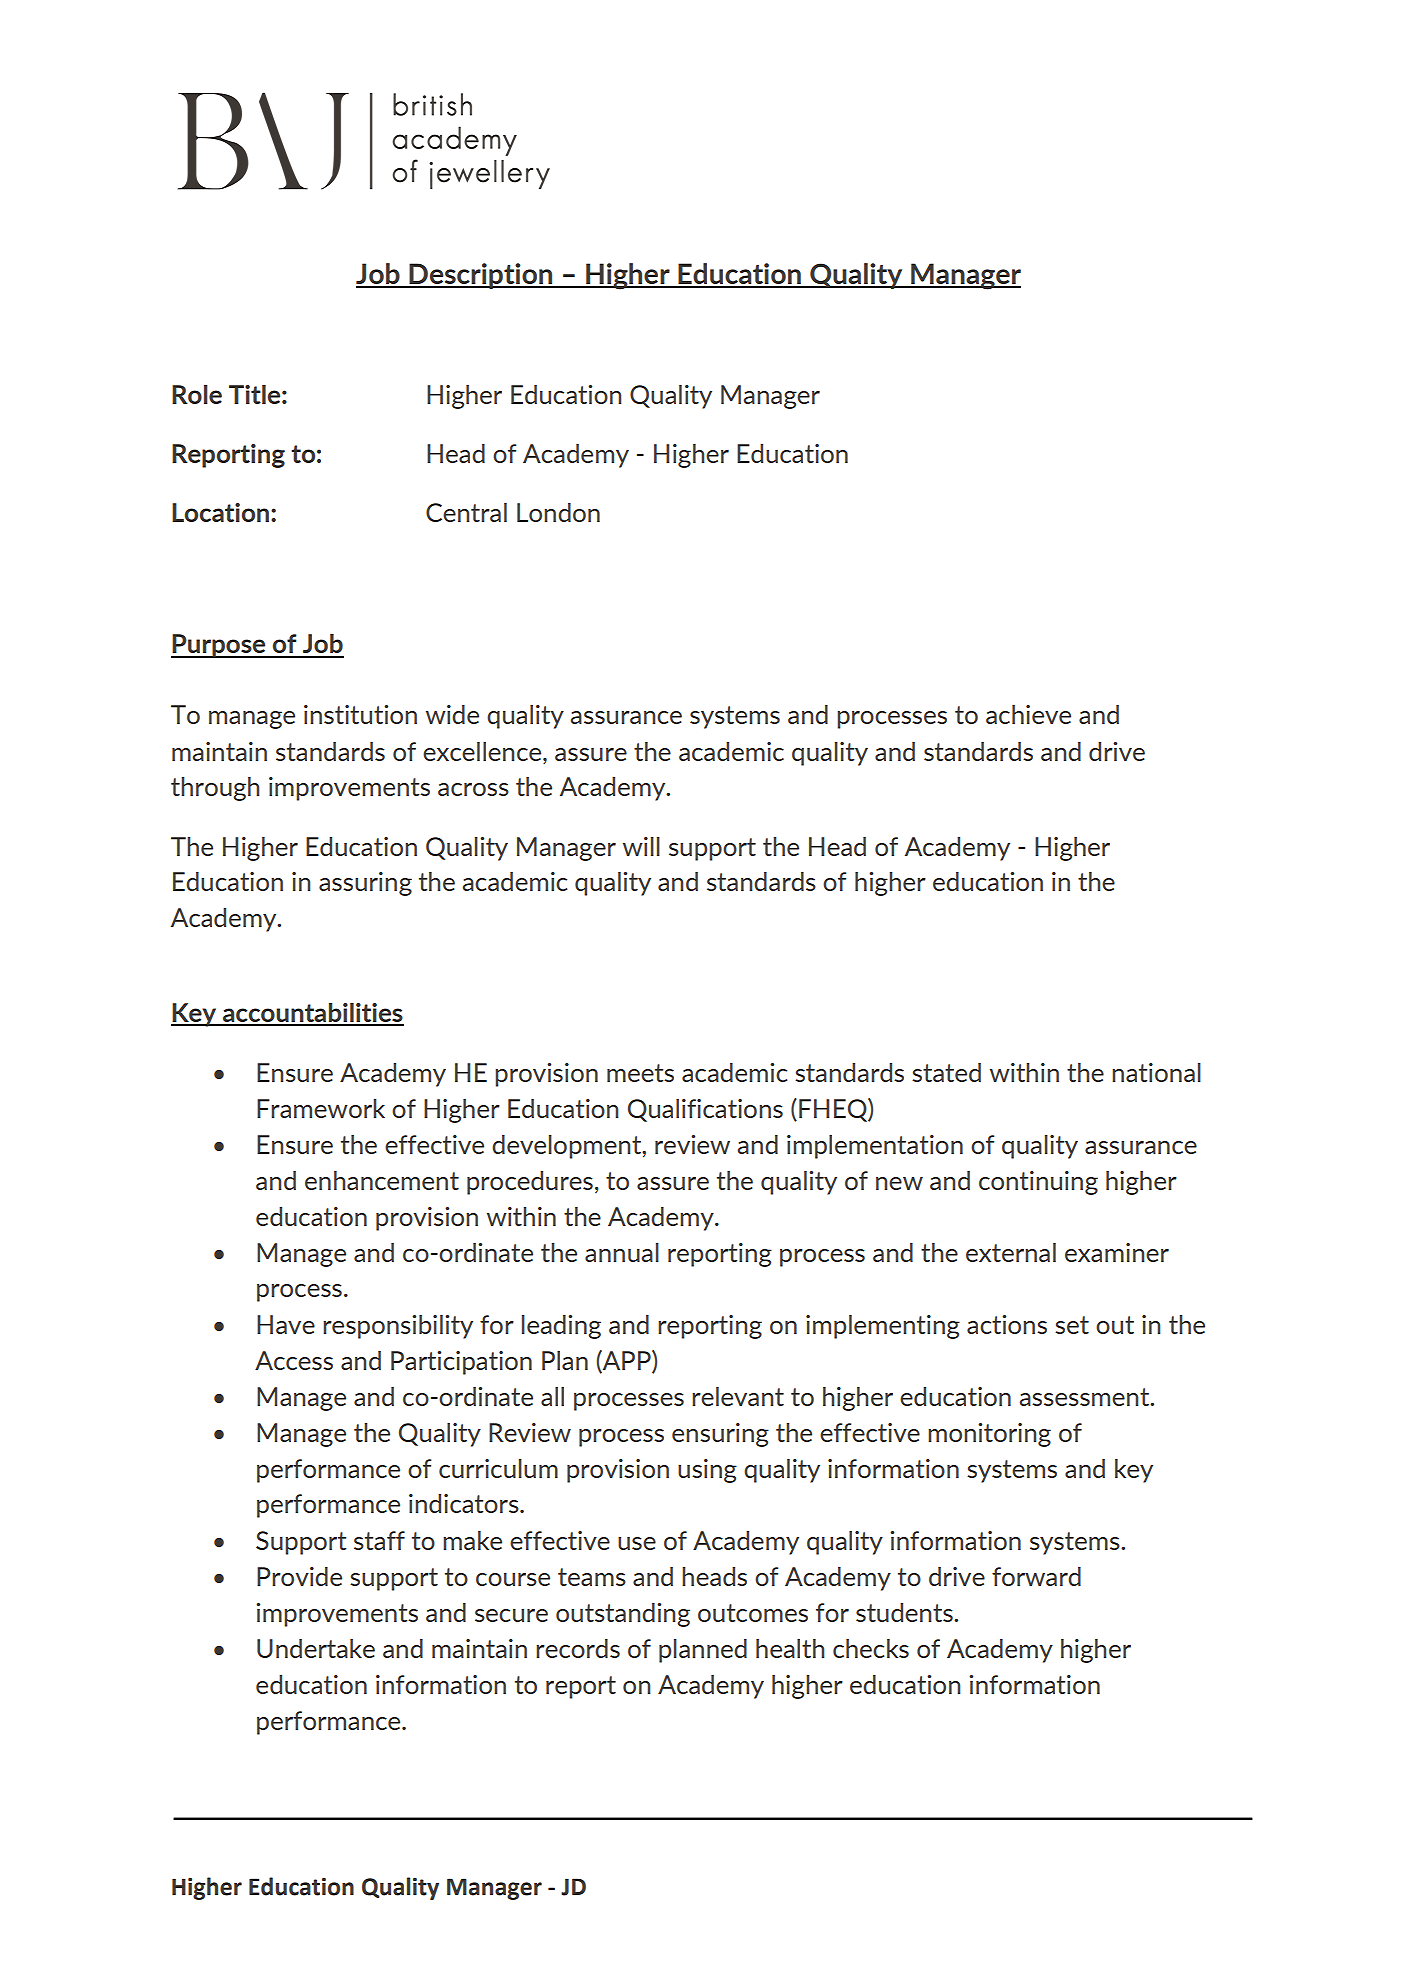 The height and width of the image is (1984, 1403). What do you see at coordinates (299, 1576) in the image?
I see `Provide` at bounding box center [299, 1576].
